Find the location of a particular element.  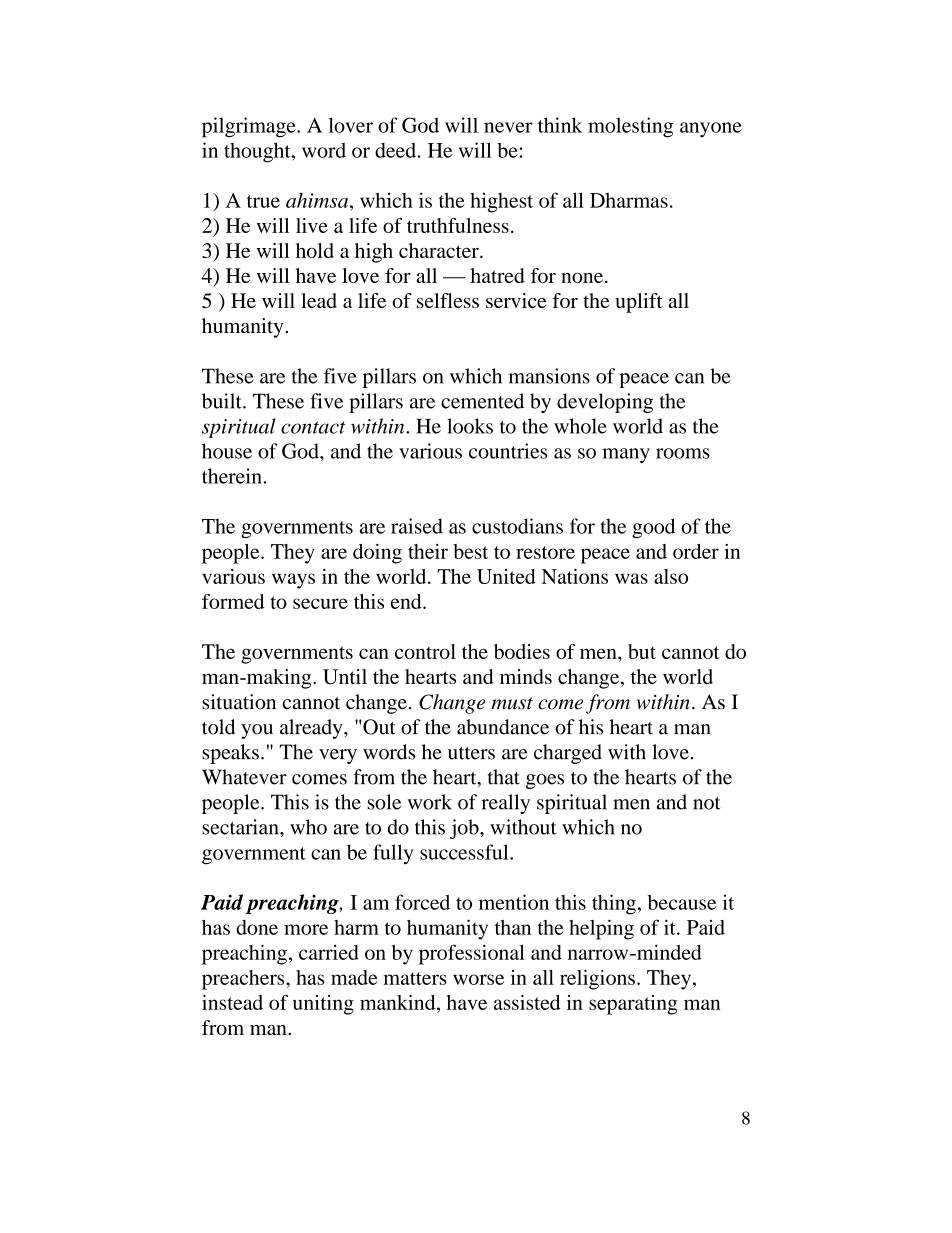

molesting is located at coordinates (630, 127).
